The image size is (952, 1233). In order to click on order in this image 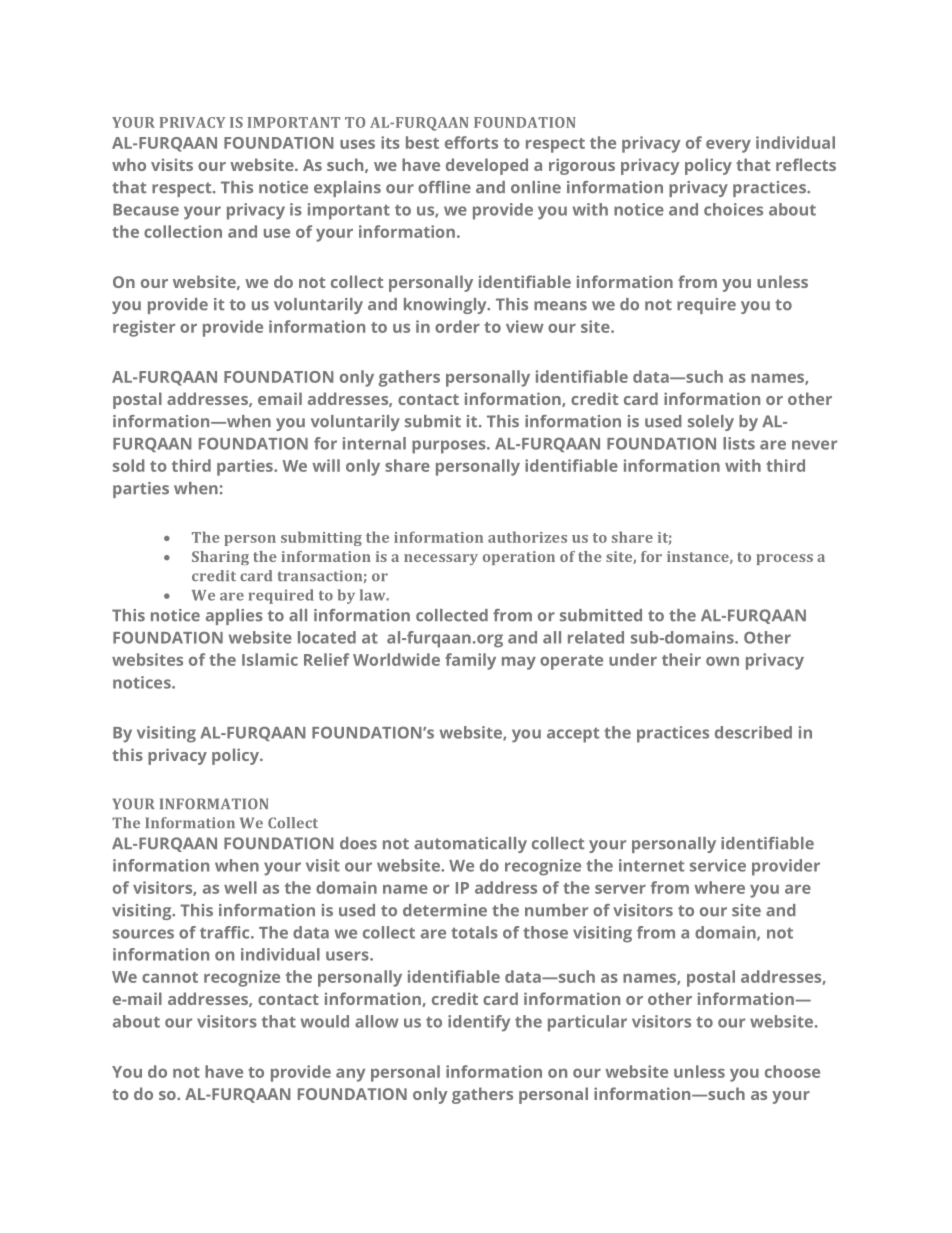, I will do `click(457, 326)`.
